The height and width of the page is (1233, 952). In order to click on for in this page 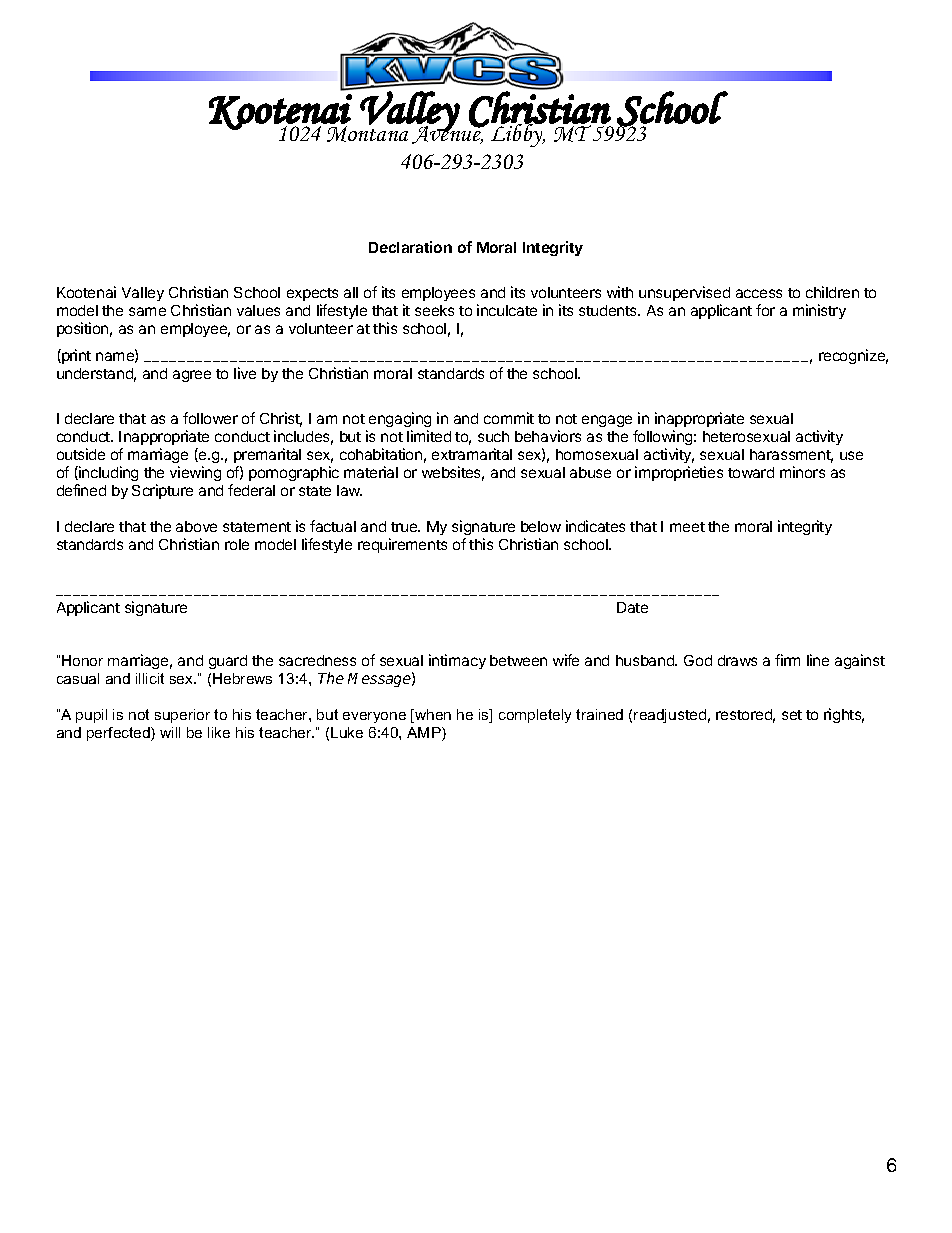, I will do `click(765, 310)`.
